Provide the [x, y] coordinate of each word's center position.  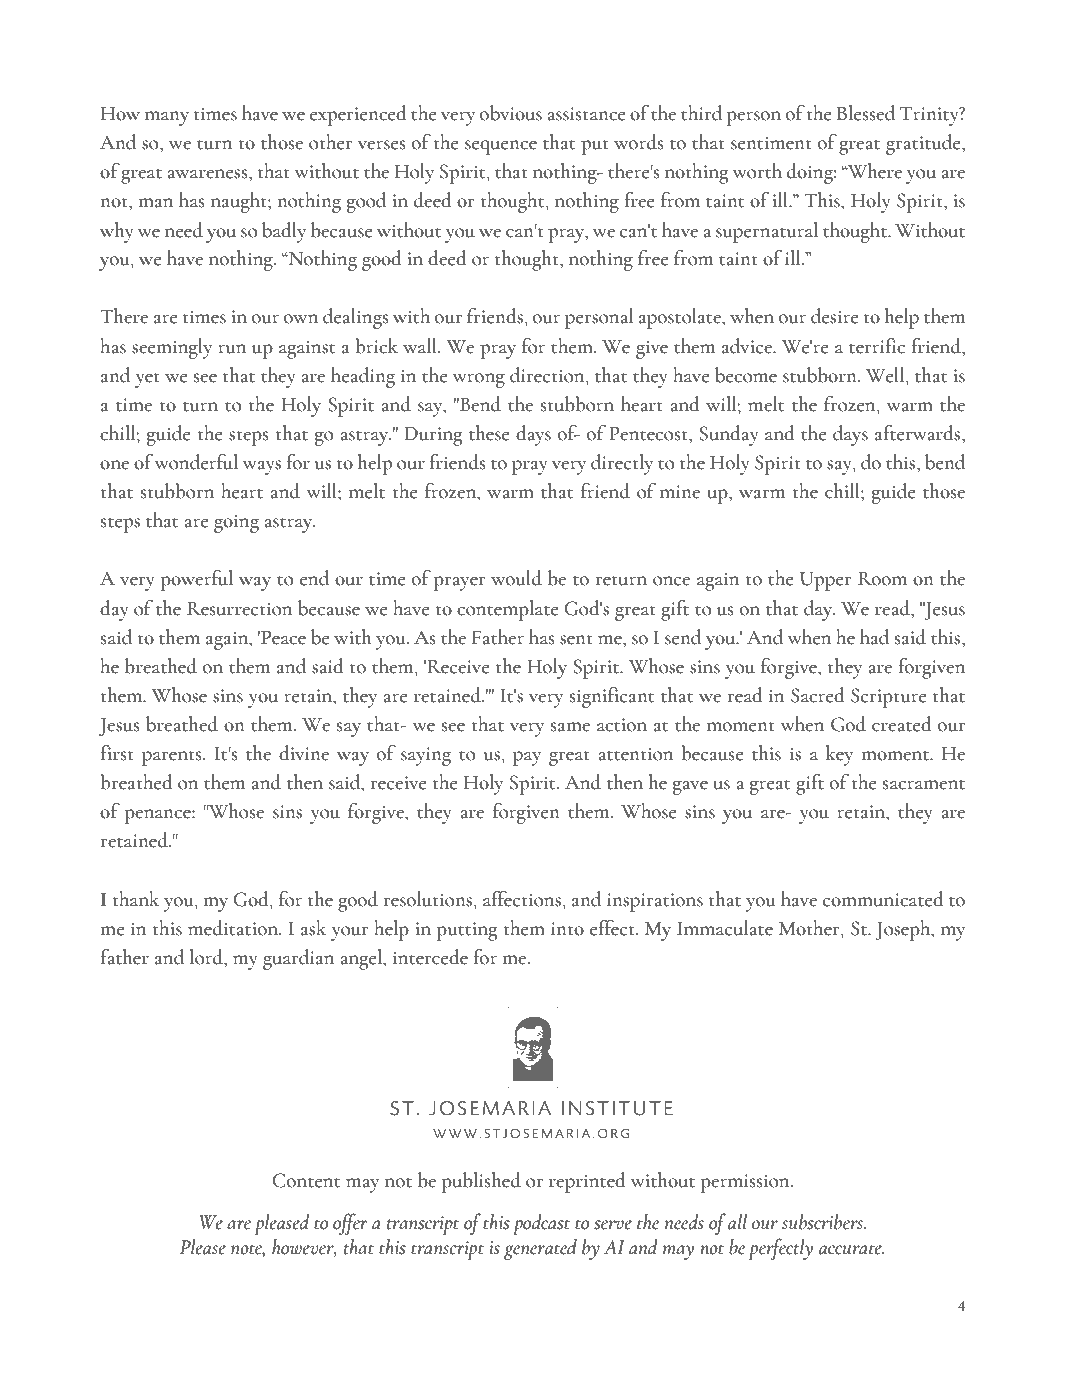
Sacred [818, 695]
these [489, 433]
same [570, 727]
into [567, 929]
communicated [883, 899]
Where [874, 171]
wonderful [196, 462]
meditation [234, 928]
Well [886, 375]
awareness [208, 174]
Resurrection [239, 609]
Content [306, 1180]
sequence [501, 147]
